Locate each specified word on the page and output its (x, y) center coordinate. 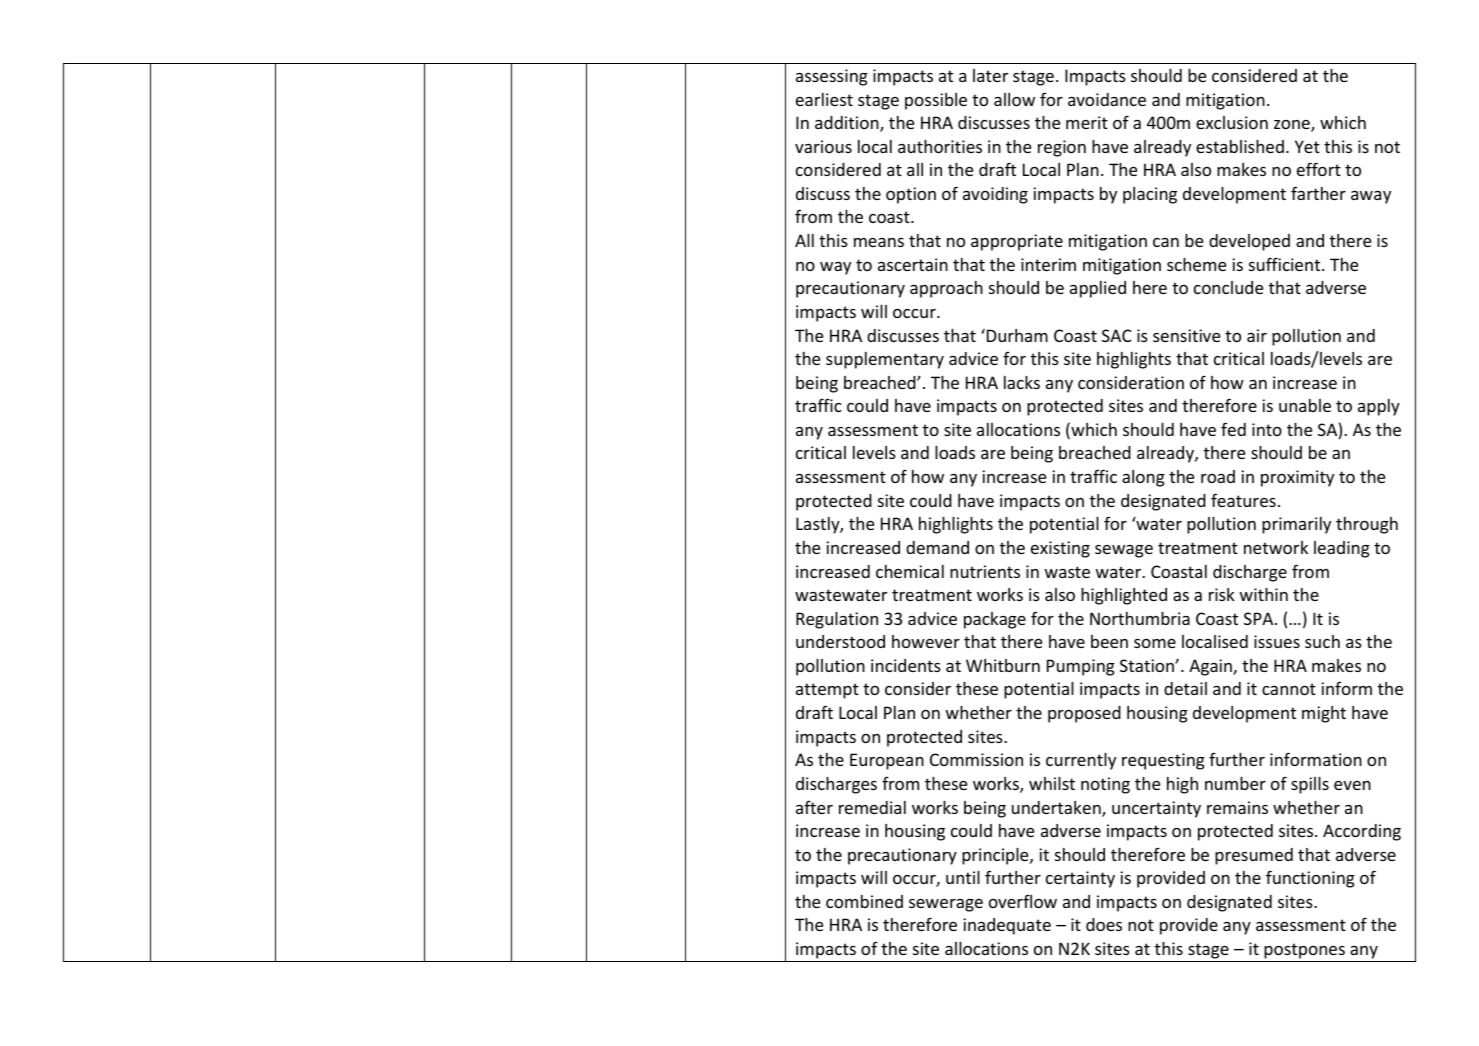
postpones (1304, 951)
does (1104, 924)
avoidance (1107, 99)
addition (848, 124)
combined (864, 901)
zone (1293, 126)
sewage (1124, 551)
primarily (1296, 525)
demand (937, 547)
